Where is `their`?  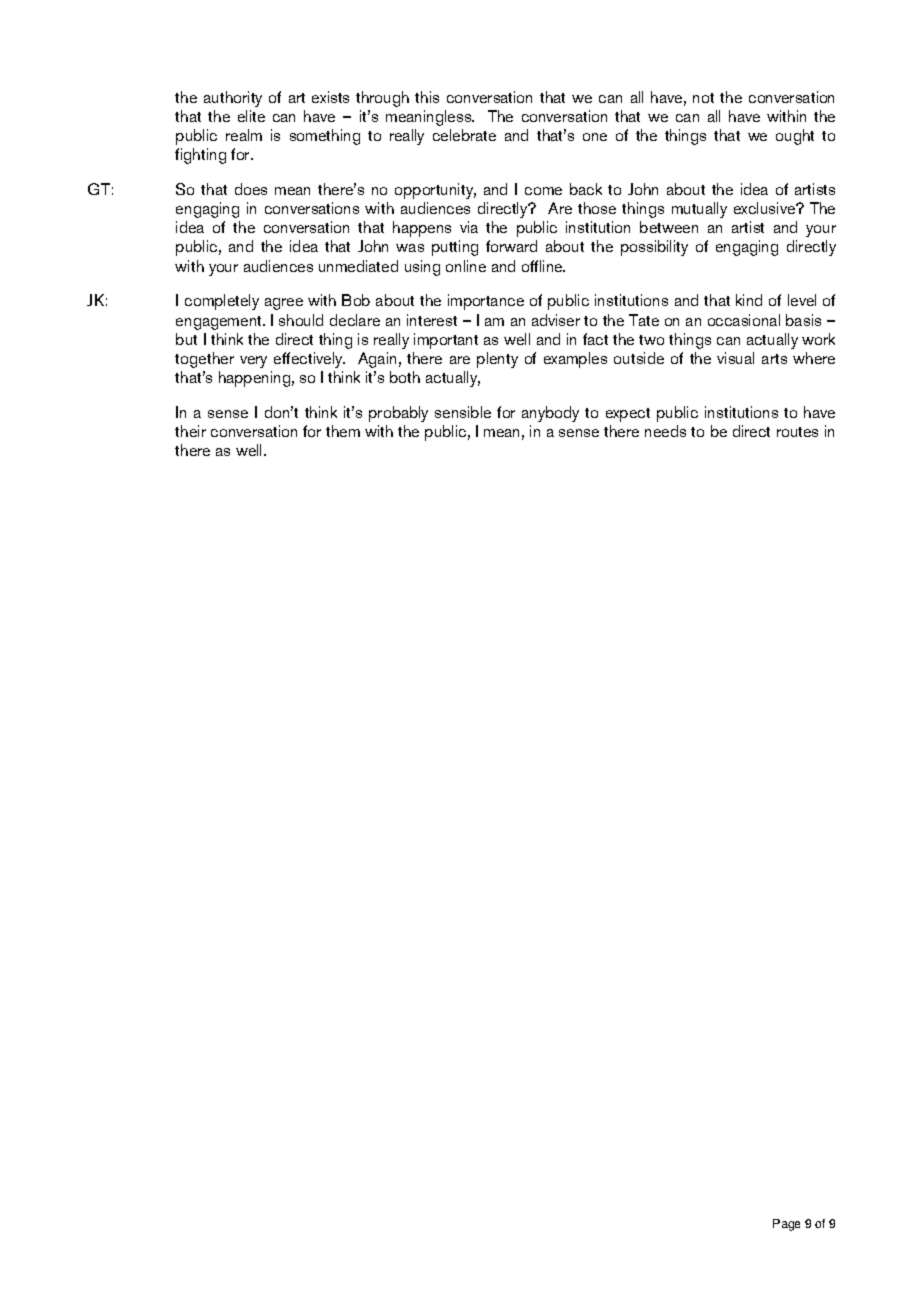 their is located at coordinates (190, 431).
